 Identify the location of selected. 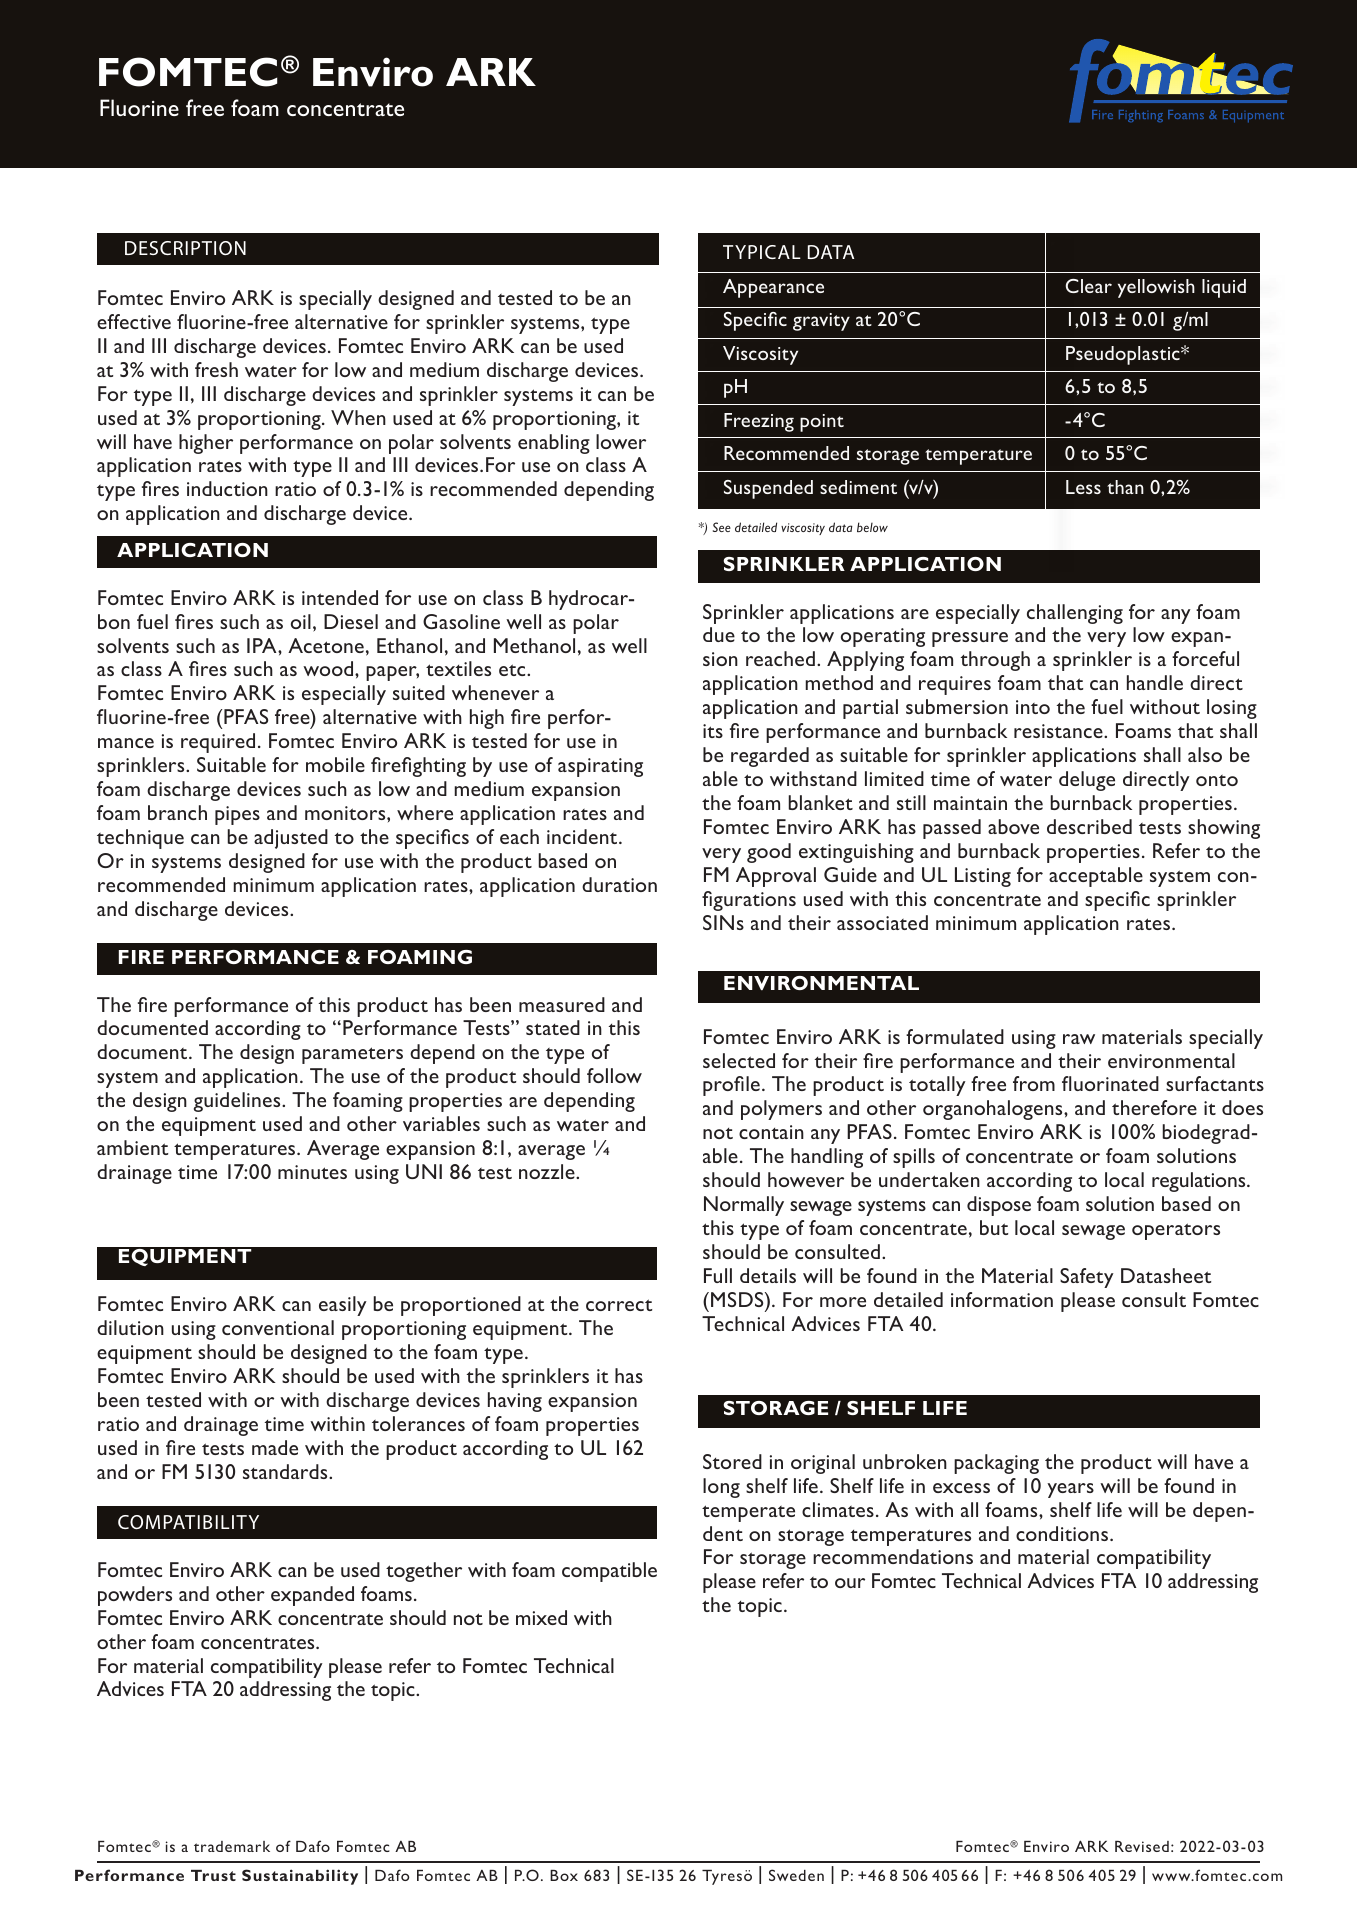
(739, 1060).
